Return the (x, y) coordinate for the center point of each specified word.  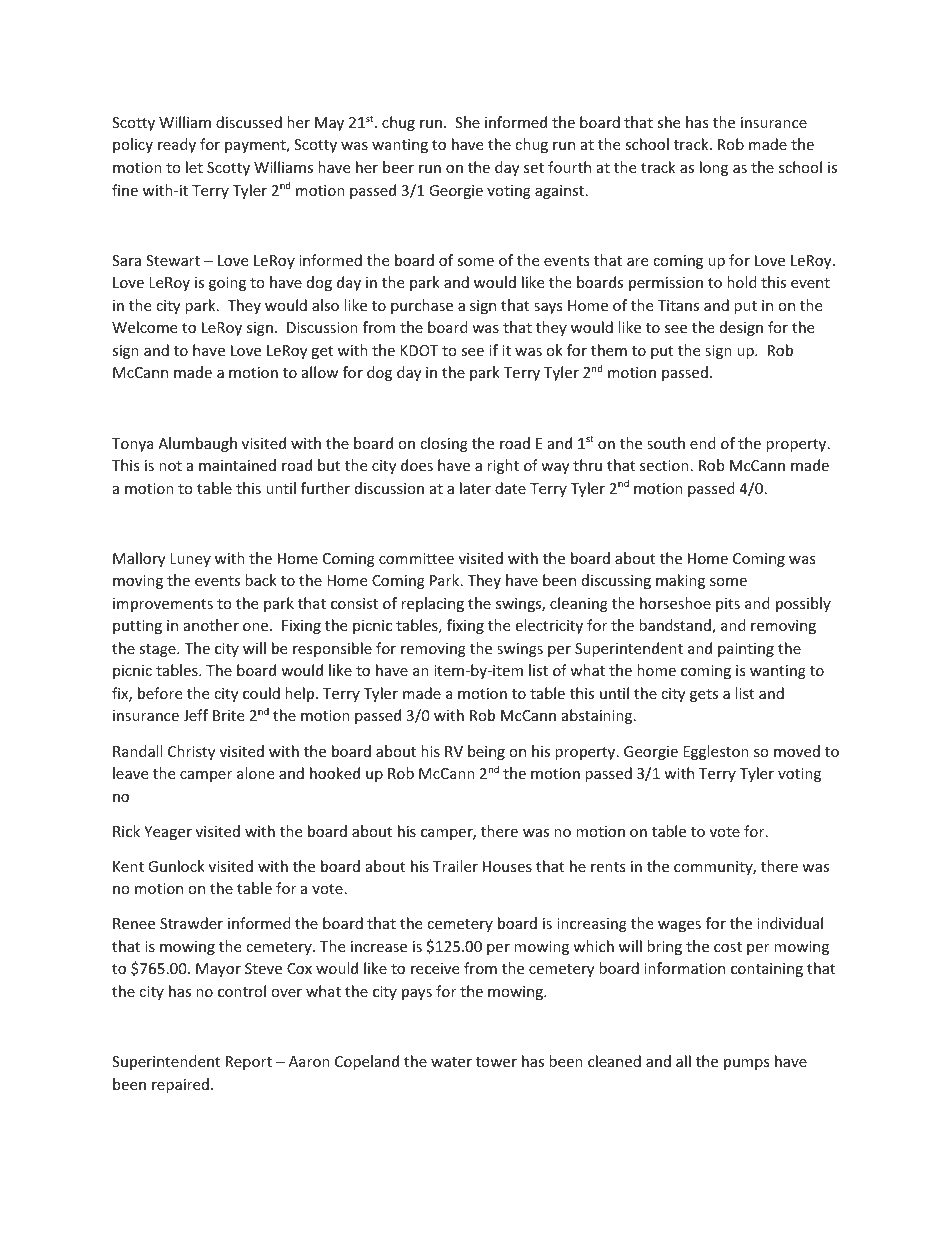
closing (444, 444)
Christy (191, 752)
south (666, 443)
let (194, 167)
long (714, 168)
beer (398, 167)
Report (249, 1063)
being (486, 752)
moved (797, 751)
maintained (237, 465)
